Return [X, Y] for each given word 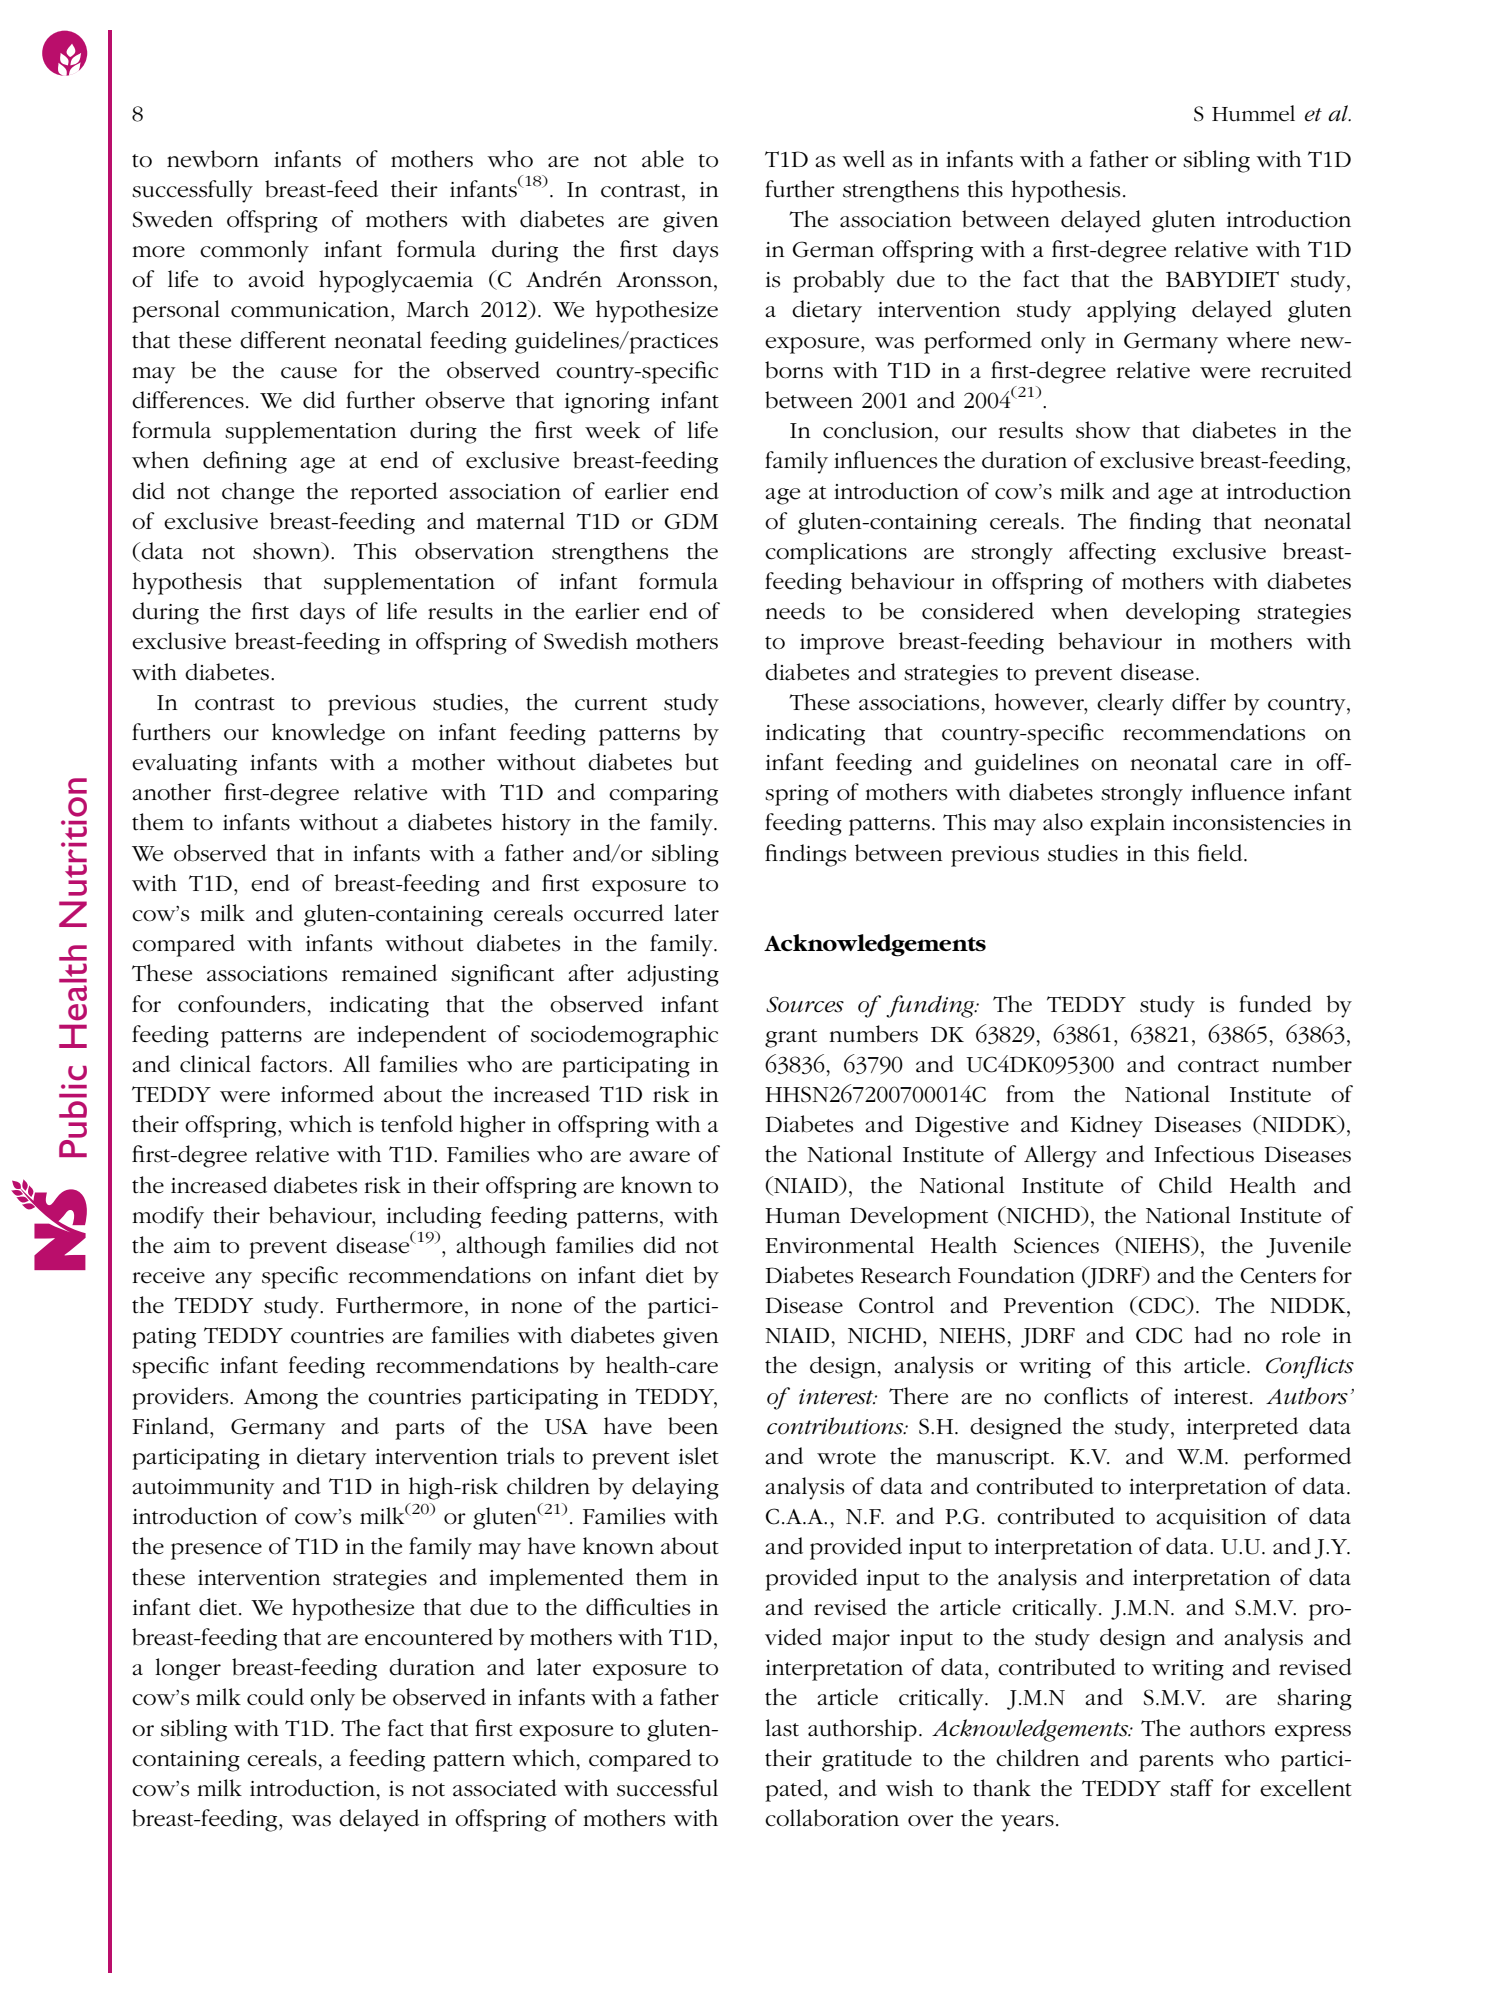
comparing [663, 795]
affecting [1112, 553]
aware [659, 1157]
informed [327, 1094]
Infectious [1204, 1154]
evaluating [184, 764]
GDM [691, 521]
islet [699, 1456]
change [258, 493]
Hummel [1253, 113]
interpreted [1242, 1428]
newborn [213, 159]
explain [1127, 824]
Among [281, 1399]
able [663, 159]
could [275, 1697]
